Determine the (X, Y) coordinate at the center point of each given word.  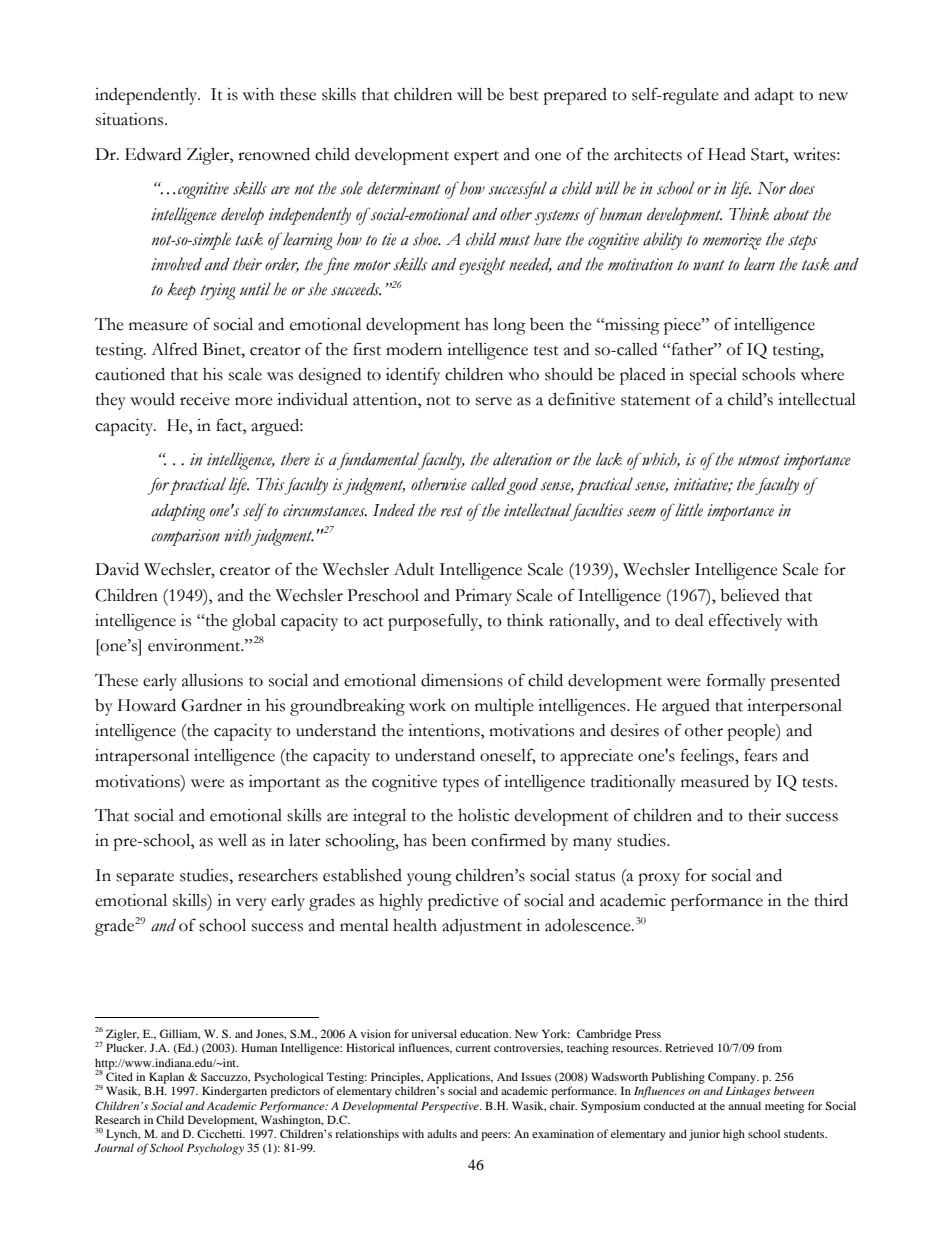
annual (744, 1105)
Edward (153, 154)
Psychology (215, 1149)
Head (727, 154)
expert (476, 158)
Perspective (451, 1107)
